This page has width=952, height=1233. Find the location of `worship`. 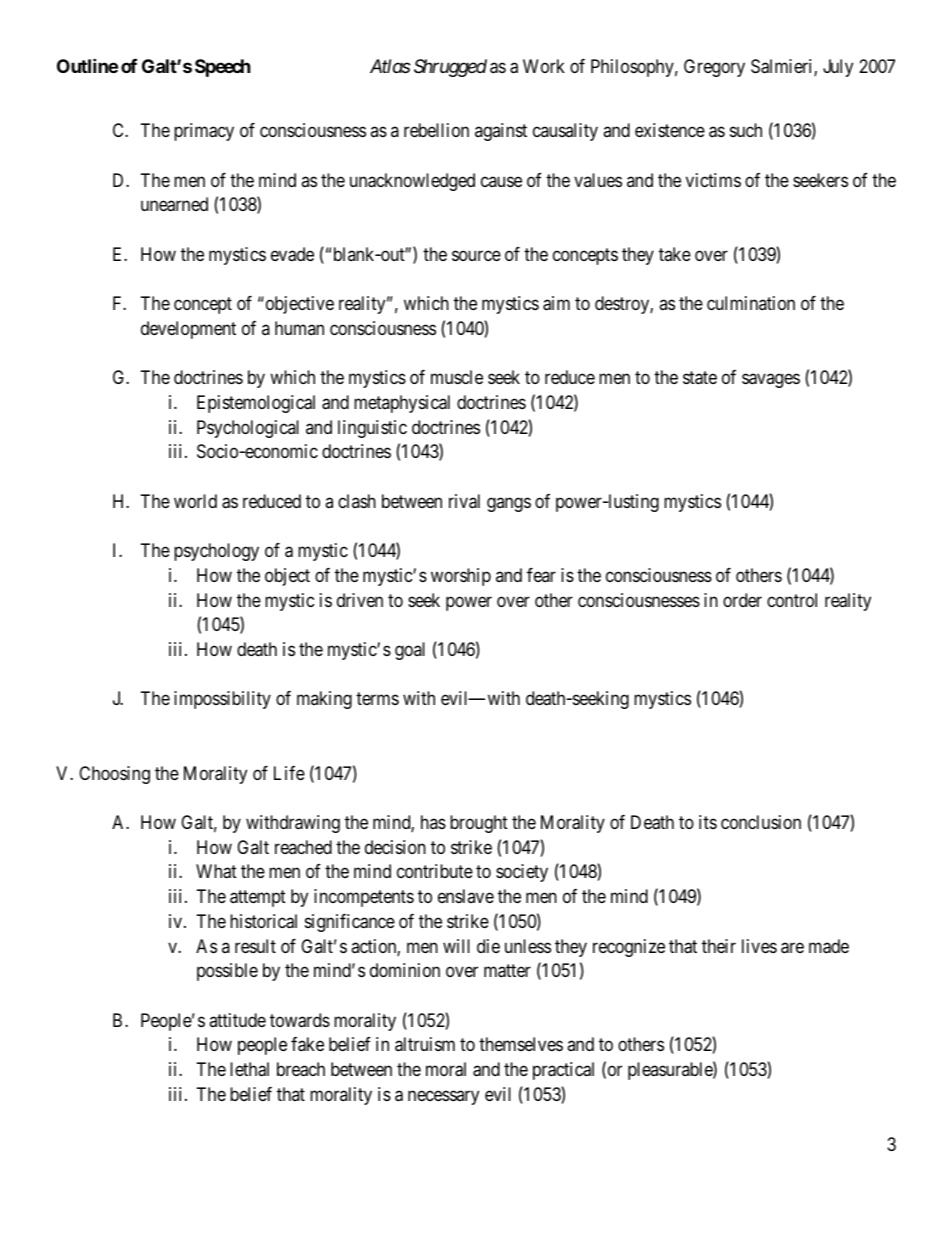

worship is located at coordinates (461, 577).
